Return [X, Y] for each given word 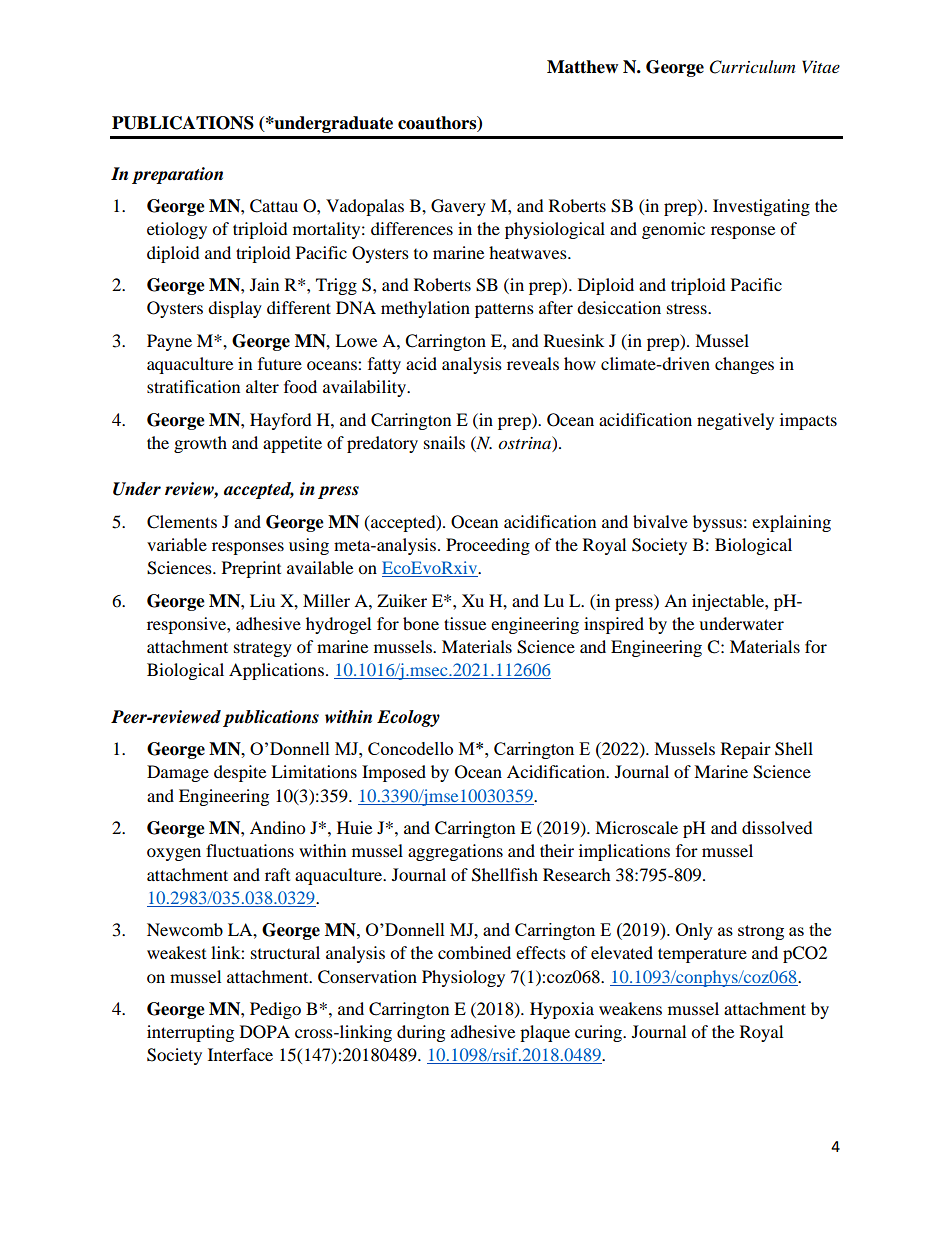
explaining [791, 523]
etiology [177, 230]
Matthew [582, 67]
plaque [545, 1033]
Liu [262, 600]
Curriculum [752, 67]
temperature [702, 955]
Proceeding [488, 546]
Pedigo [275, 1010]
